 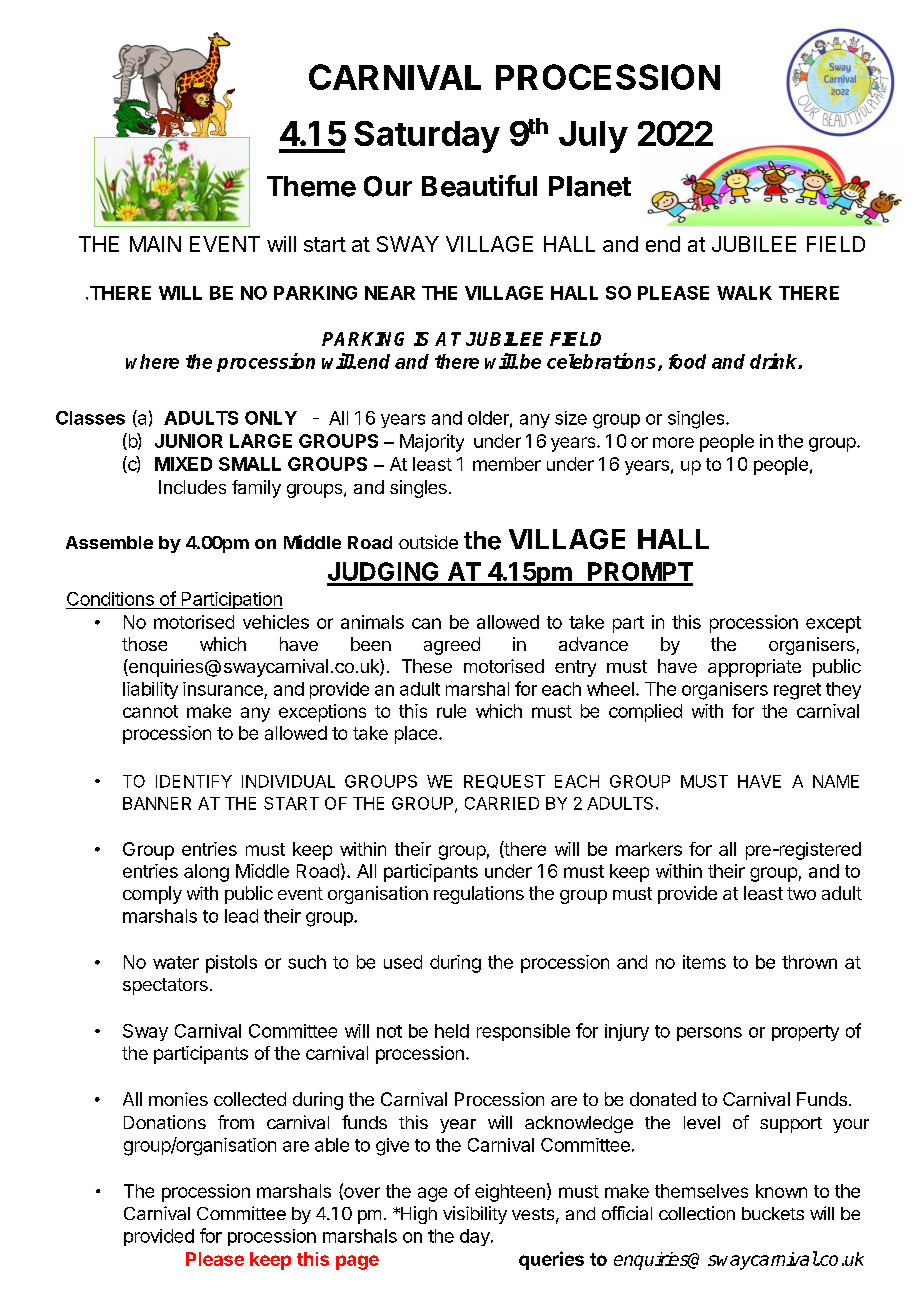 I want to click on Beautiful, so click(x=479, y=186).
